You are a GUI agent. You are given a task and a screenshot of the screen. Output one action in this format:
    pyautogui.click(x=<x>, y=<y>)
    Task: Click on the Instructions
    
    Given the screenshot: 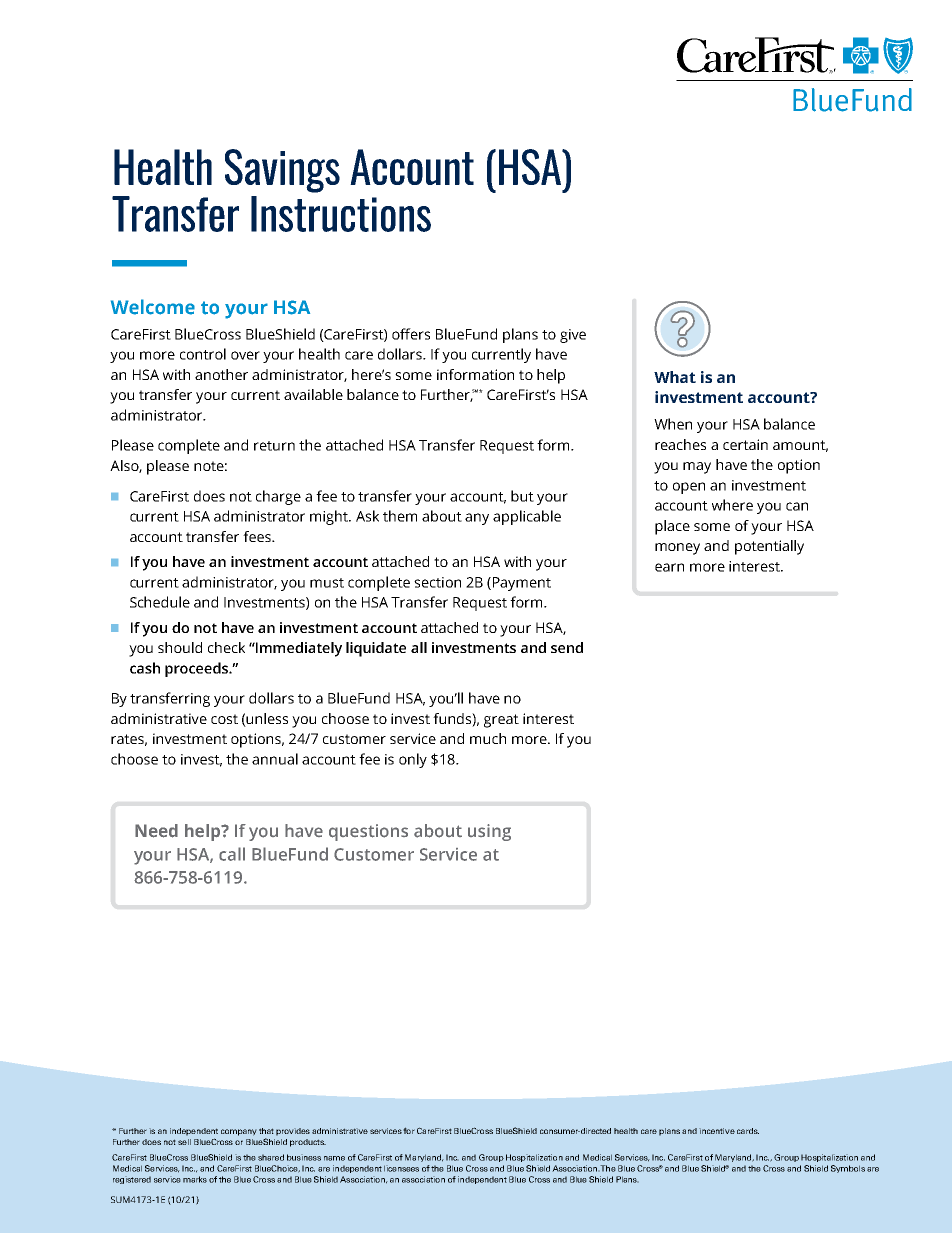 What is the action you would take?
    pyautogui.click(x=341, y=214)
